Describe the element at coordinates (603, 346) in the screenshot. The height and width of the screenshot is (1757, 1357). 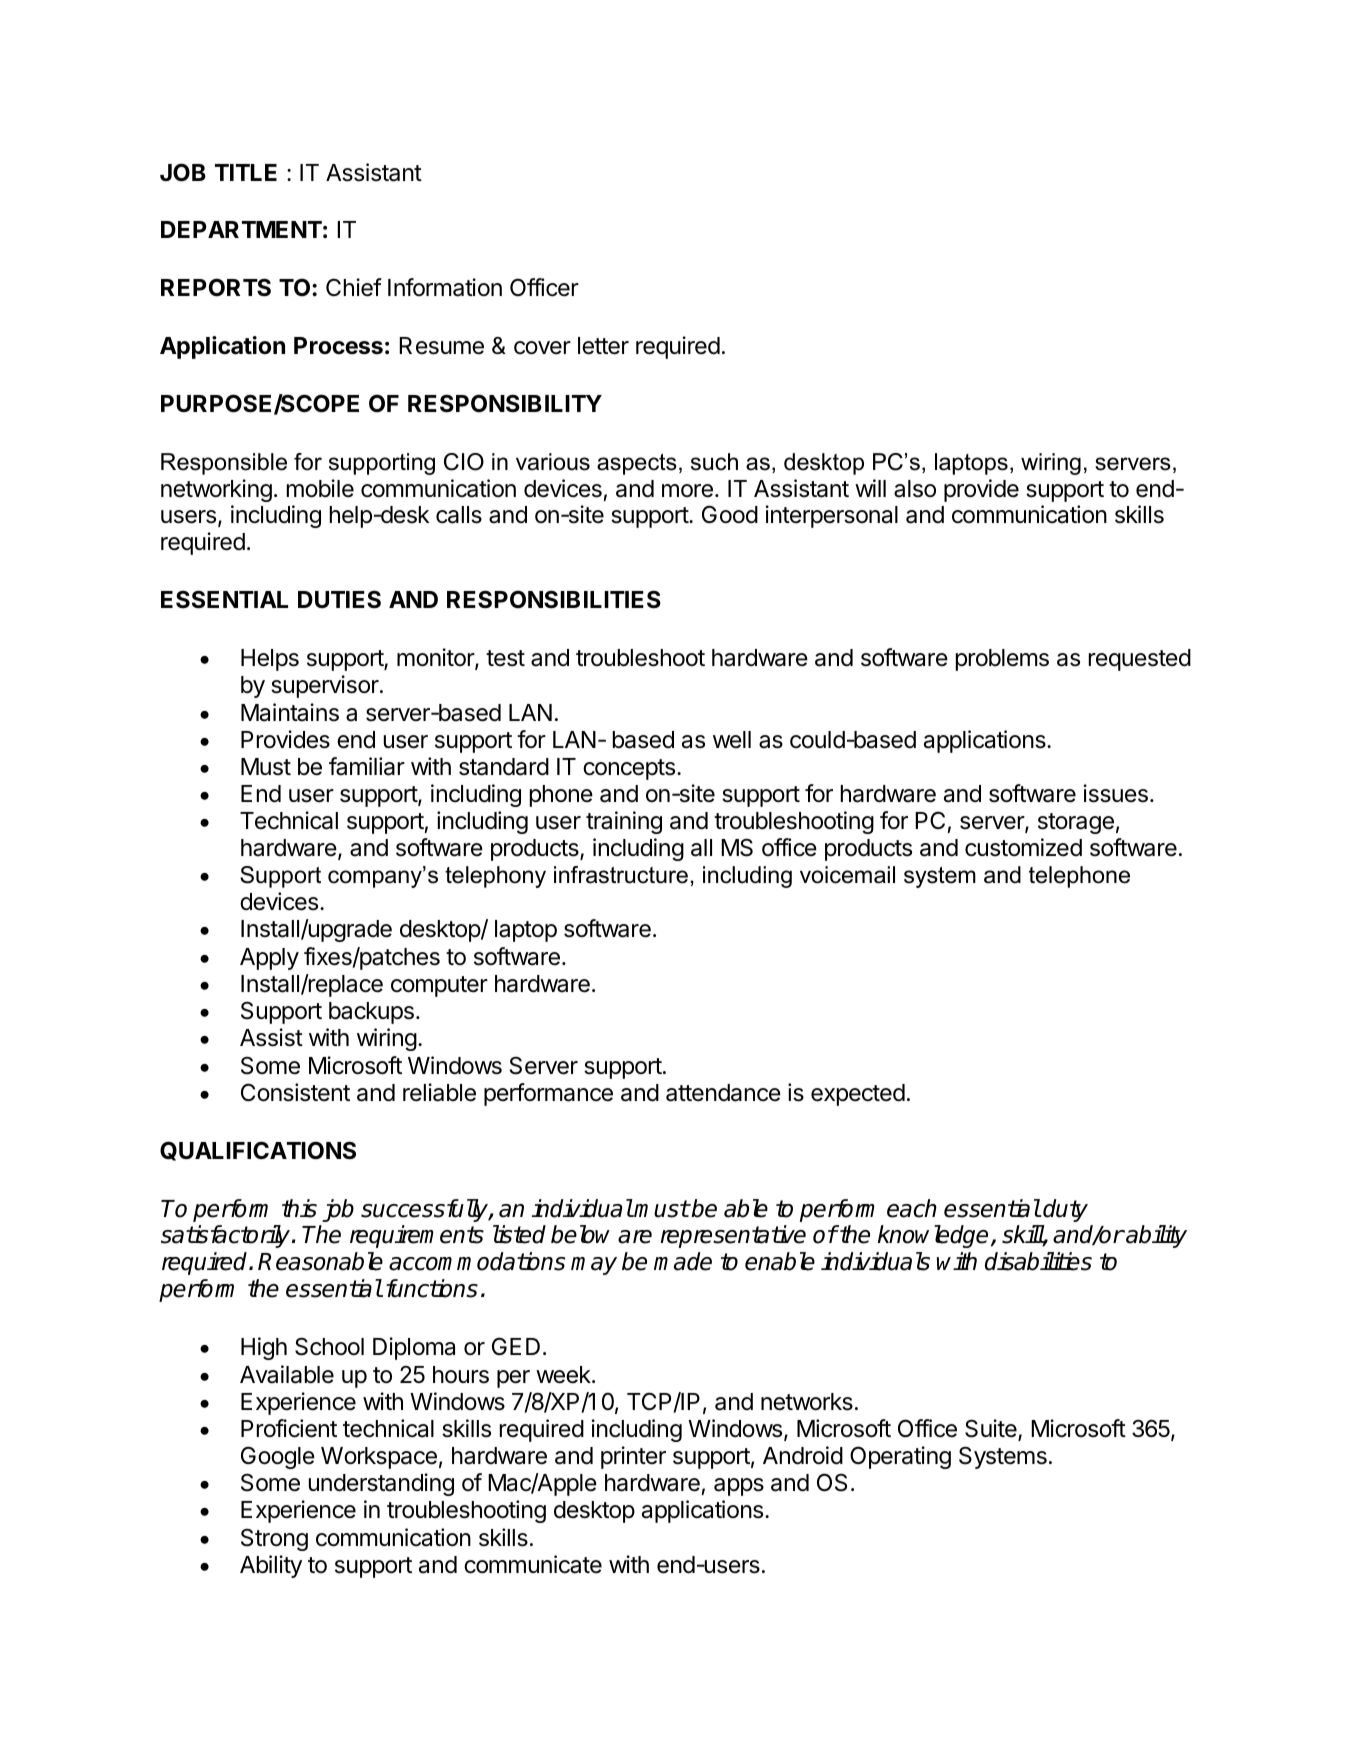
I see `letter` at that location.
